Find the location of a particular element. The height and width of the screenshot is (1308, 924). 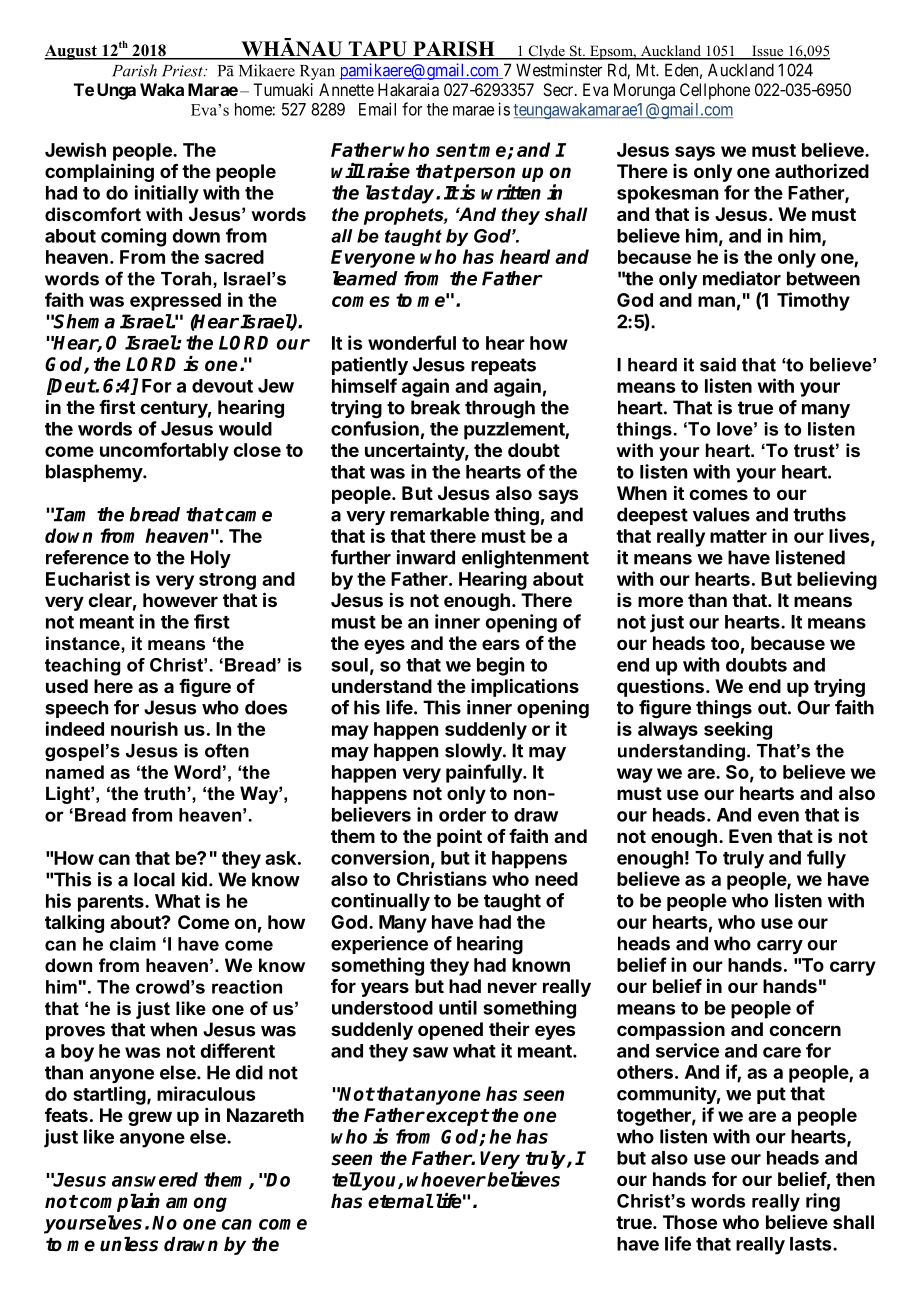

experience is located at coordinates (379, 945).
